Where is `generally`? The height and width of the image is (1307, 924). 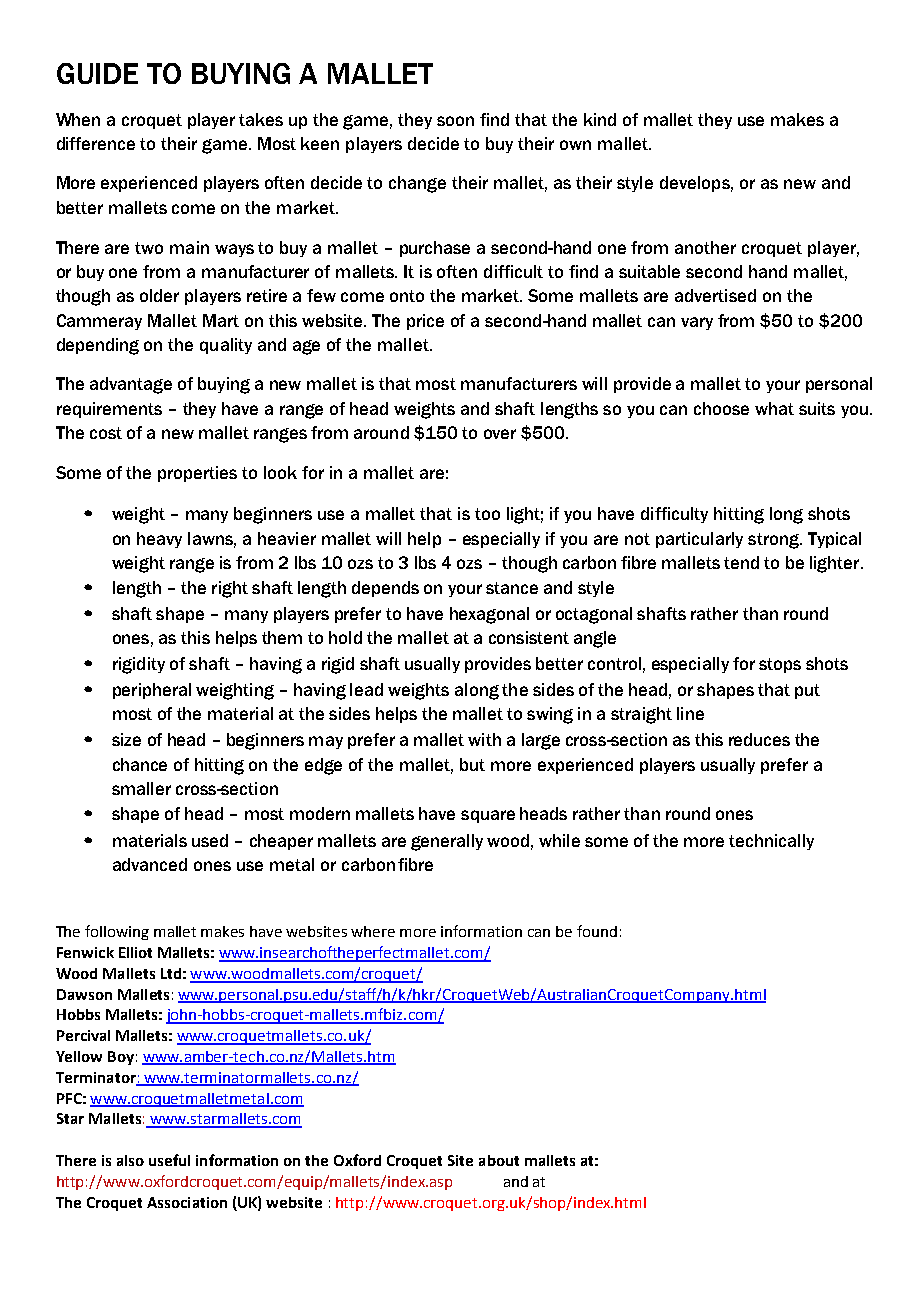
generally is located at coordinates (447, 842).
